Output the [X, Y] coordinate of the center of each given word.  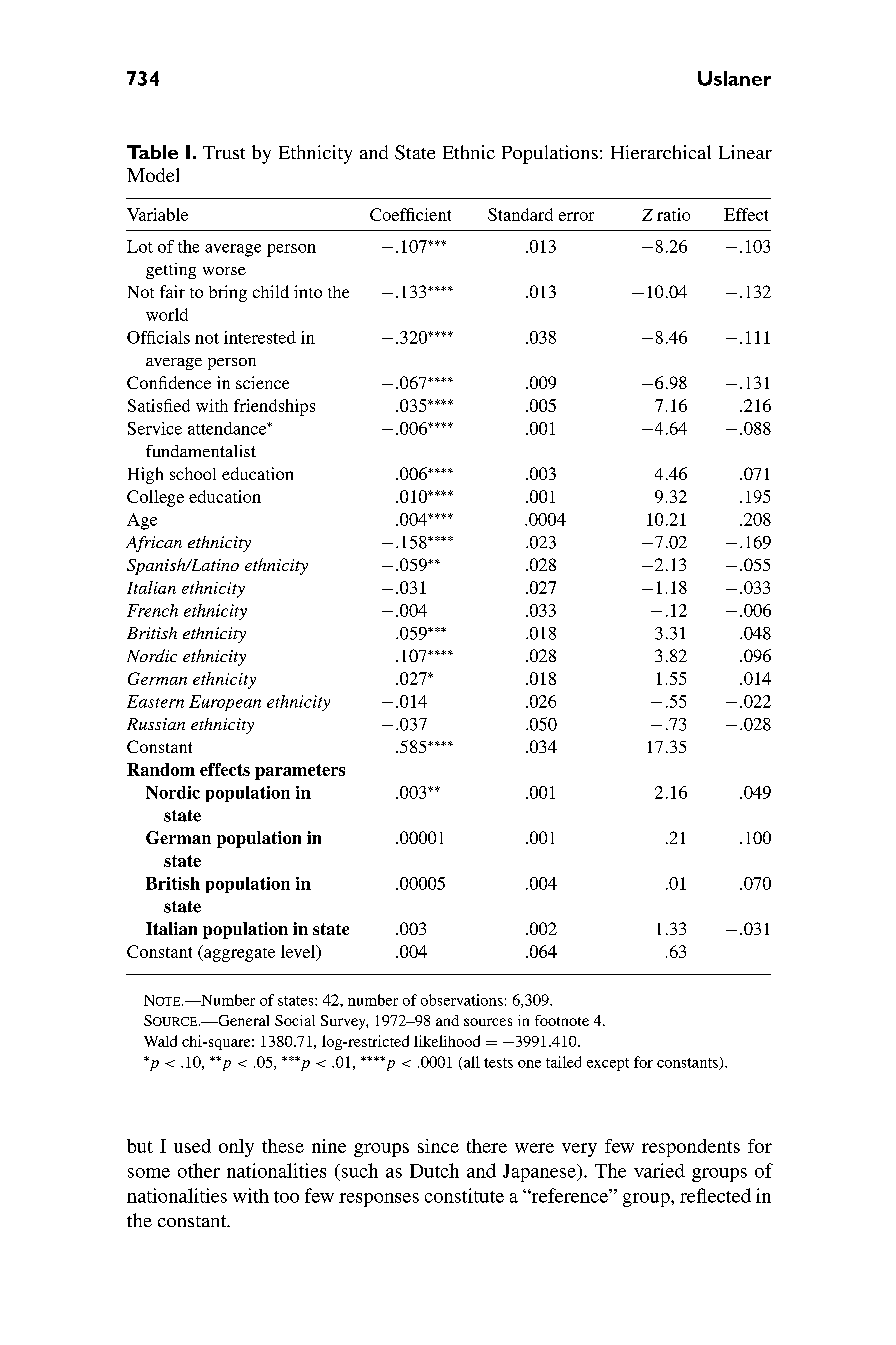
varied [659, 1170]
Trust [224, 152]
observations [462, 1000]
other [199, 1170]
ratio [673, 214]
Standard [520, 214]
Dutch [434, 1170]
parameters [300, 772]
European [225, 703]
